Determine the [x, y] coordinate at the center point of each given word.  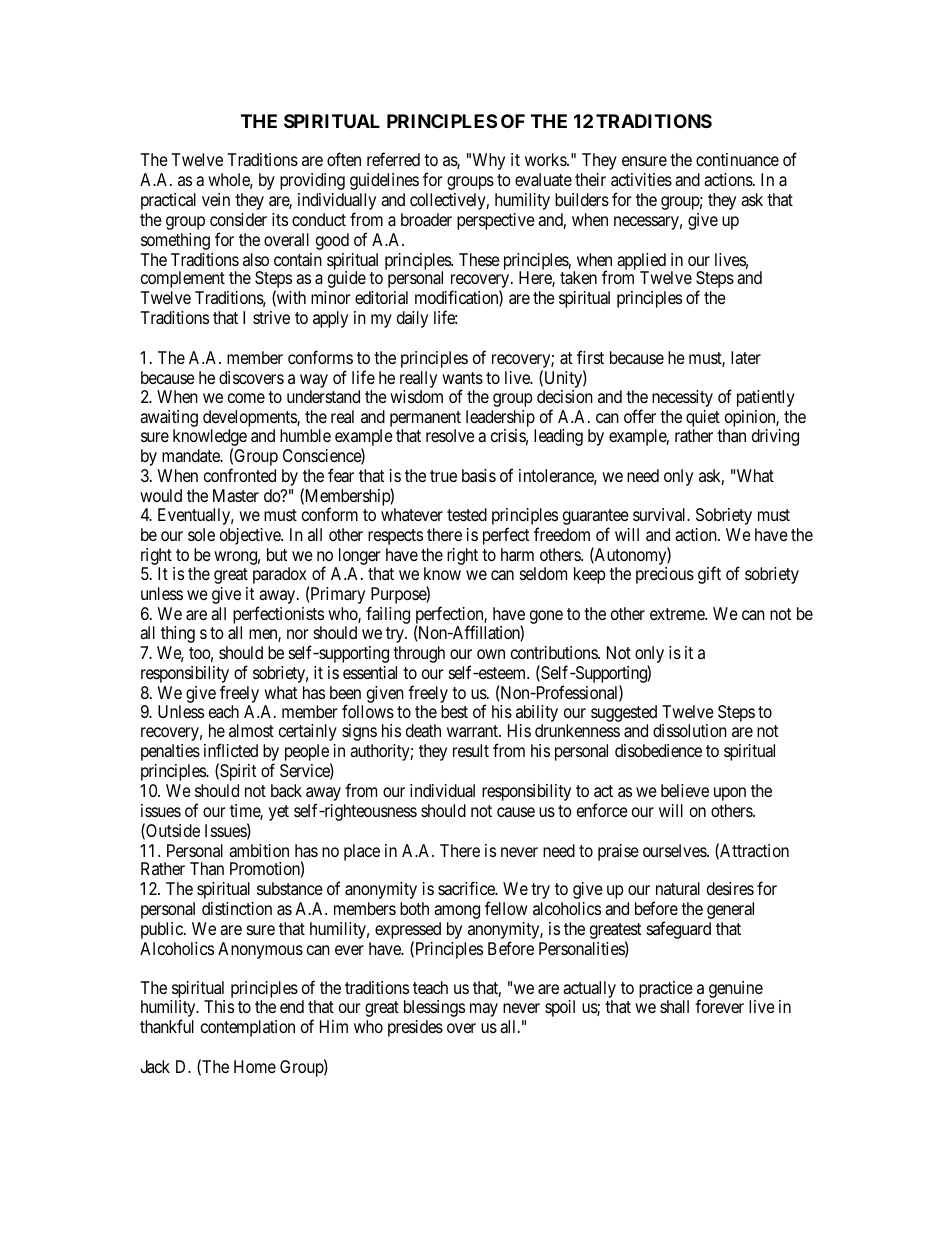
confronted [240, 475]
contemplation [248, 1028]
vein [216, 199]
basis [479, 475]
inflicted [231, 750]
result [471, 750]
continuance [737, 159]
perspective [496, 221]
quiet [703, 420]
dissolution [690, 730]
